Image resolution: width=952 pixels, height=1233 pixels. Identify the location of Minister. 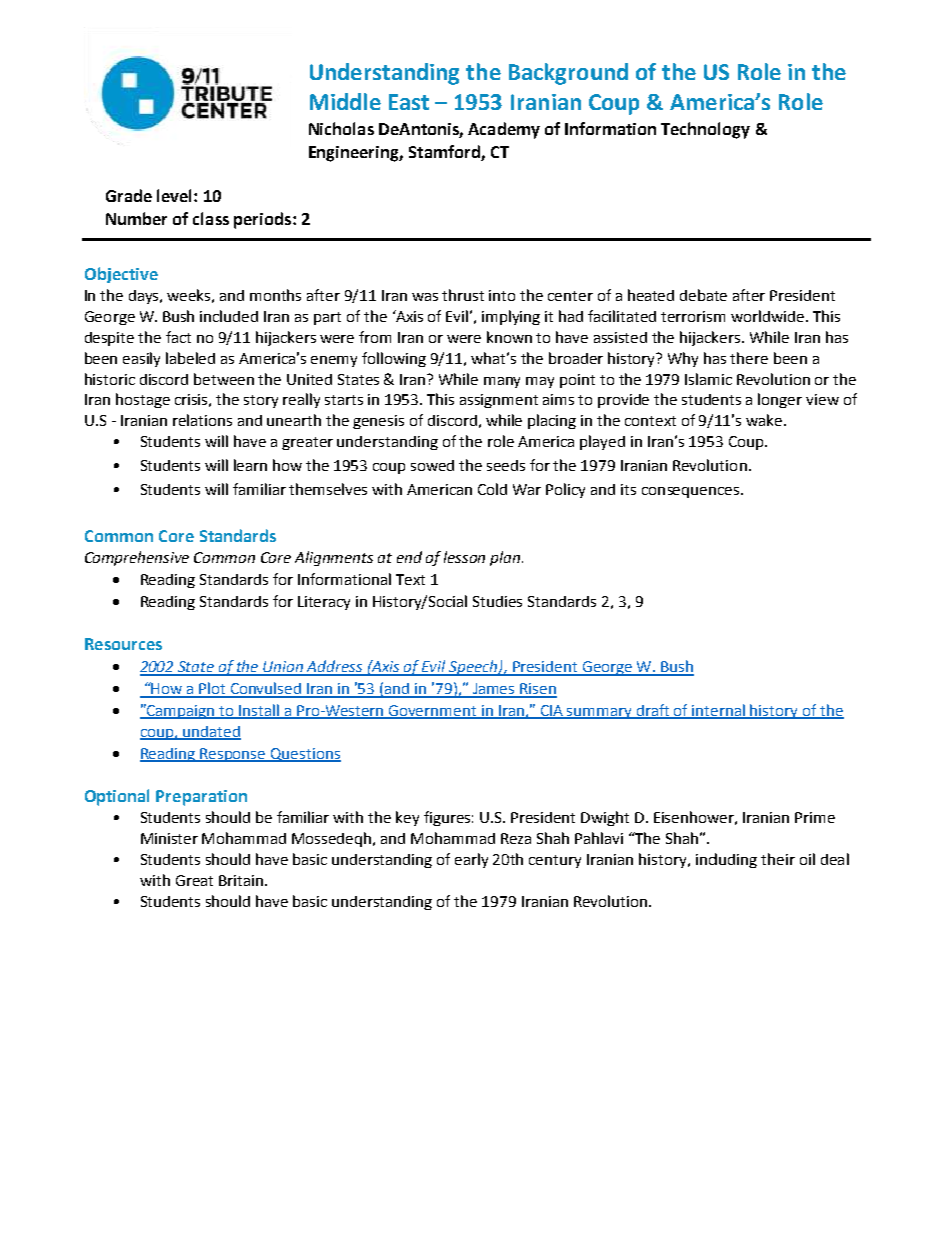
(169, 838).
